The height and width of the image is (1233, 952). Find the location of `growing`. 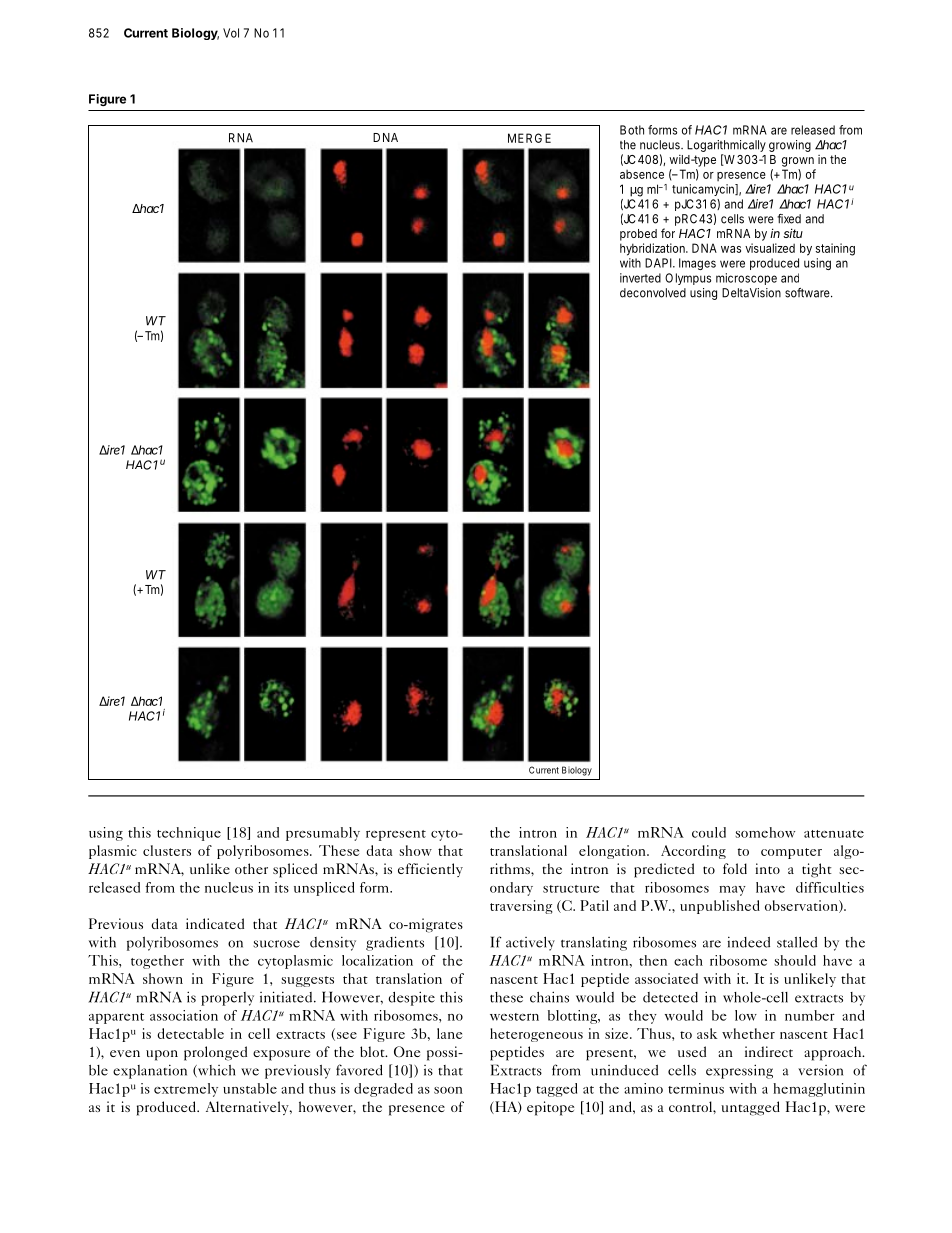

growing is located at coordinates (790, 146).
